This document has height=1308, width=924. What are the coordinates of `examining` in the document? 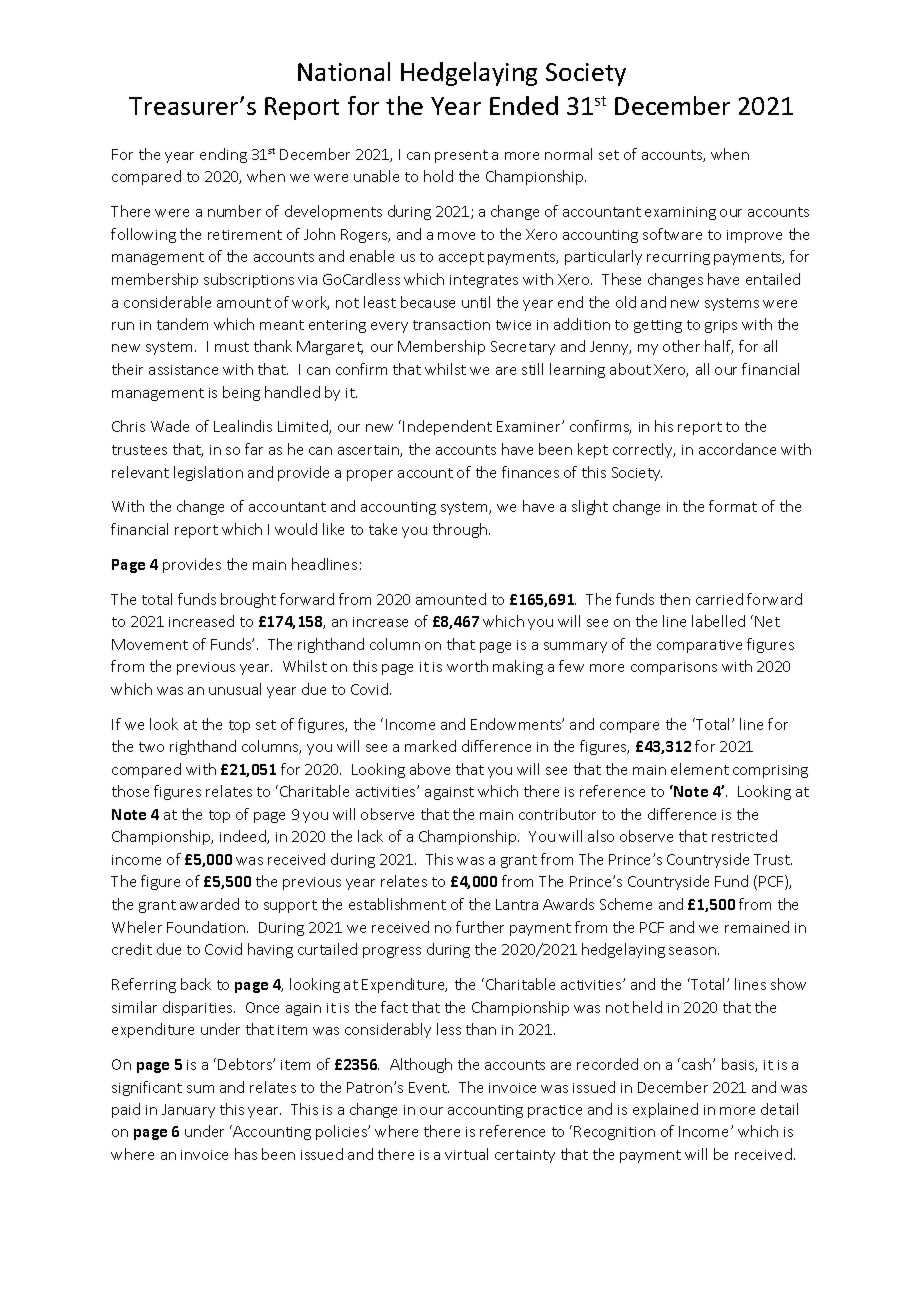 It's located at (680, 213).
